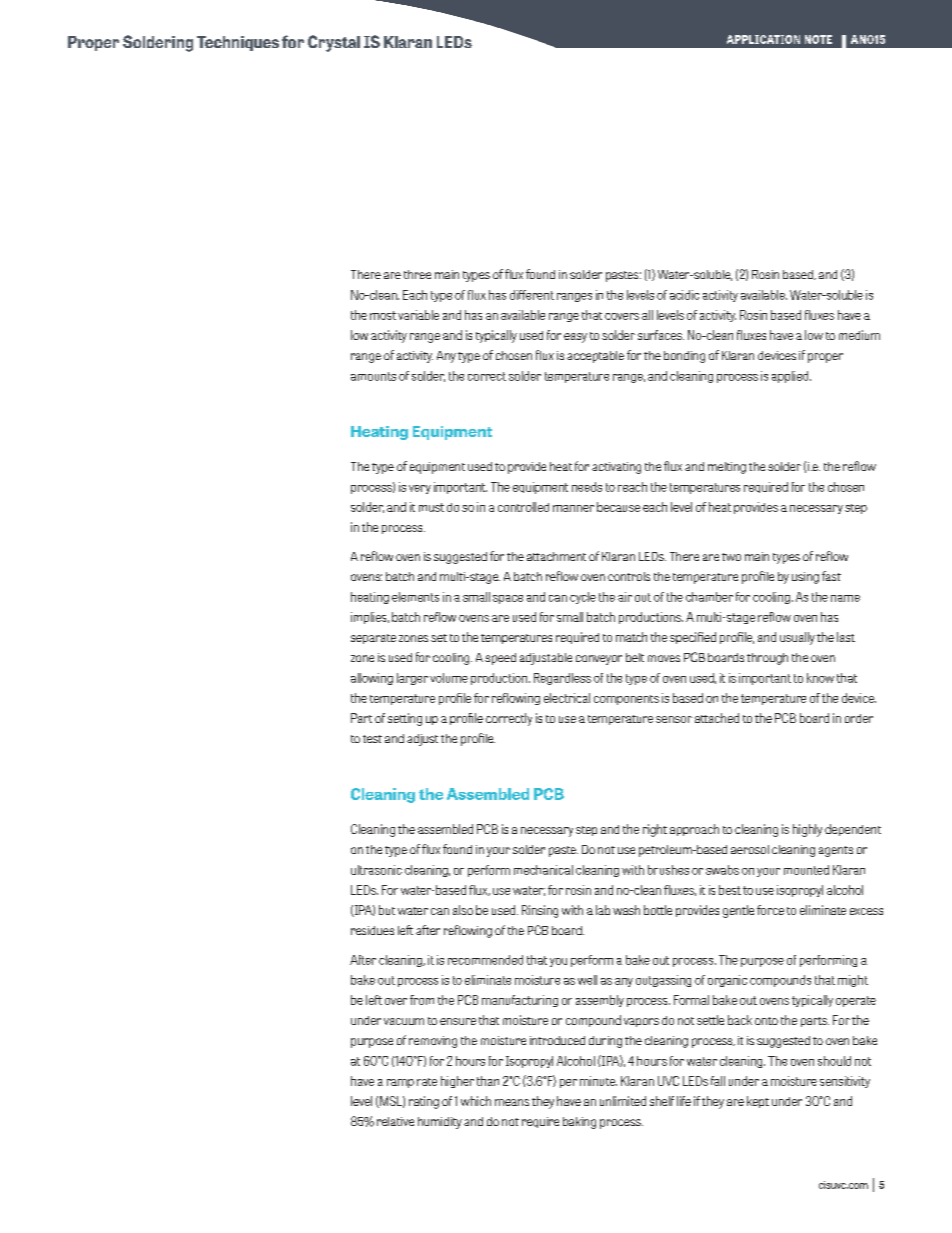 The width and height of the screenshot is (952, 1233). What do you see at coordinates (512, 1102) in the screenshot?
I see `means` at bounding box center [512, 1102].
